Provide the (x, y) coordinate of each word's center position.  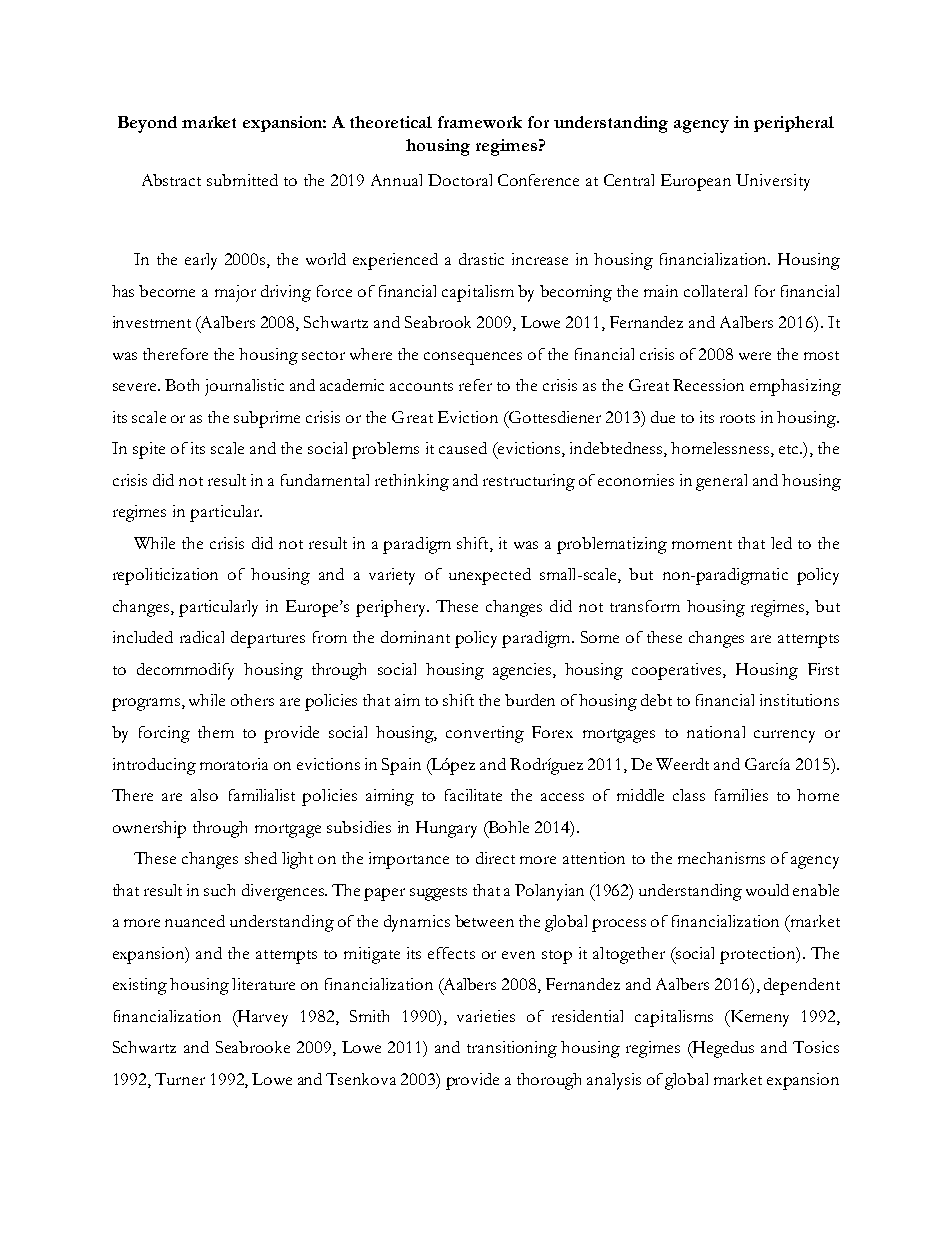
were (755, 356)
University (773, 182)
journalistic (244, 387)
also (204, 795)
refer (475, 385)
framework (480, 122)
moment (702, 544)
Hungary (446, 829)
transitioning (512, 1049)
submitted (242, 180)
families (741, 795)
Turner (180, 1079)
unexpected (490, 576)
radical (202, 637)
